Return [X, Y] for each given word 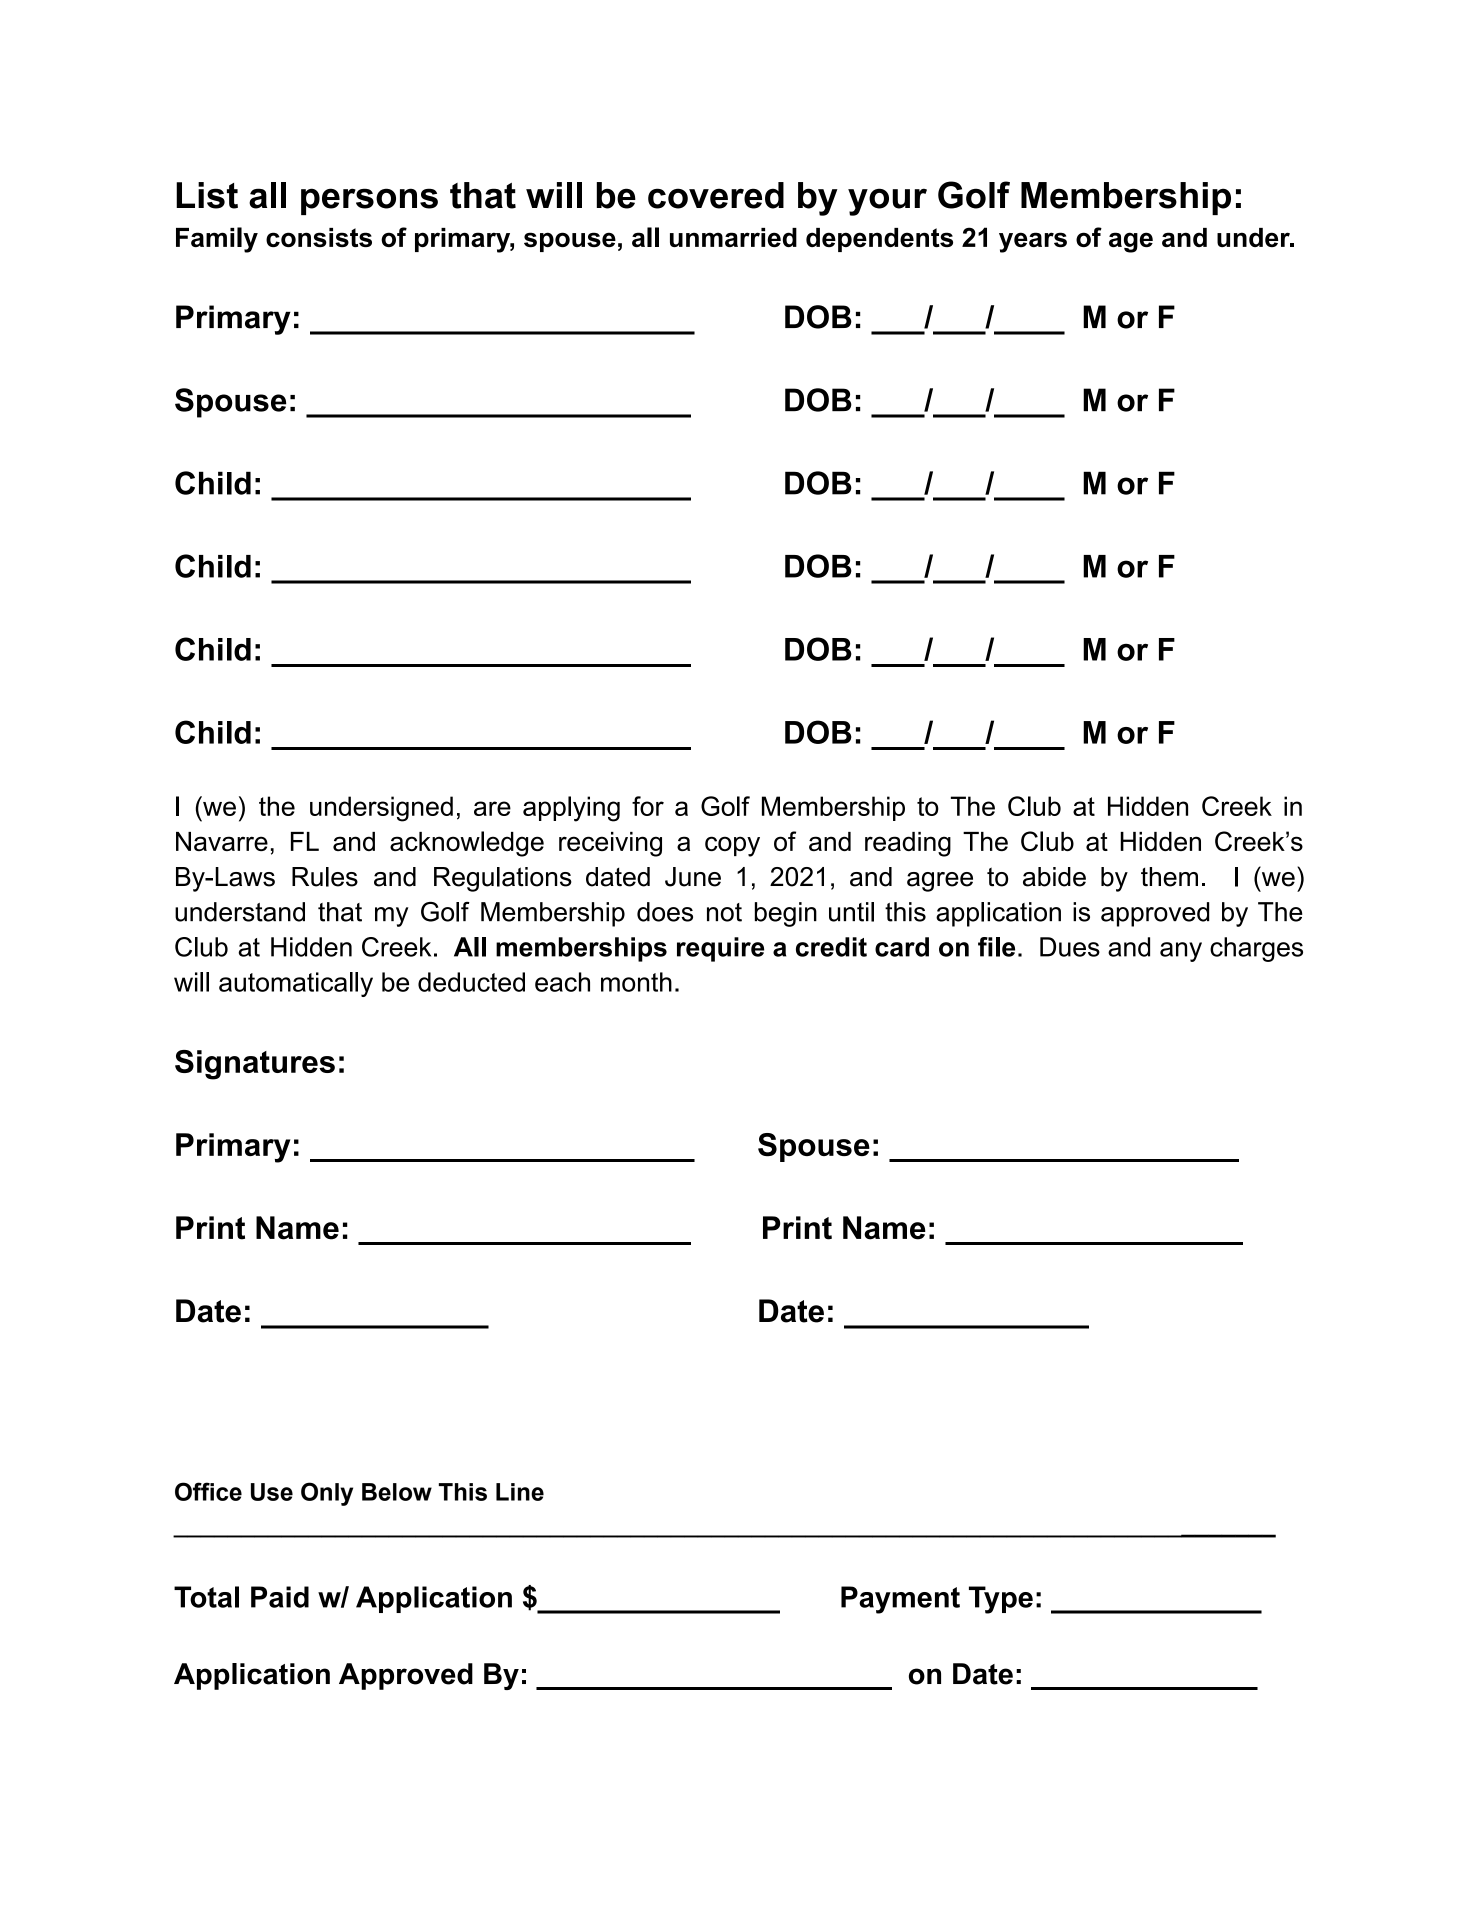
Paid [280, 1597]
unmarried [733, 237]
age [1131, 242]
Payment [900, 1600]
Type [1001, 1600]
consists [319, 237]
